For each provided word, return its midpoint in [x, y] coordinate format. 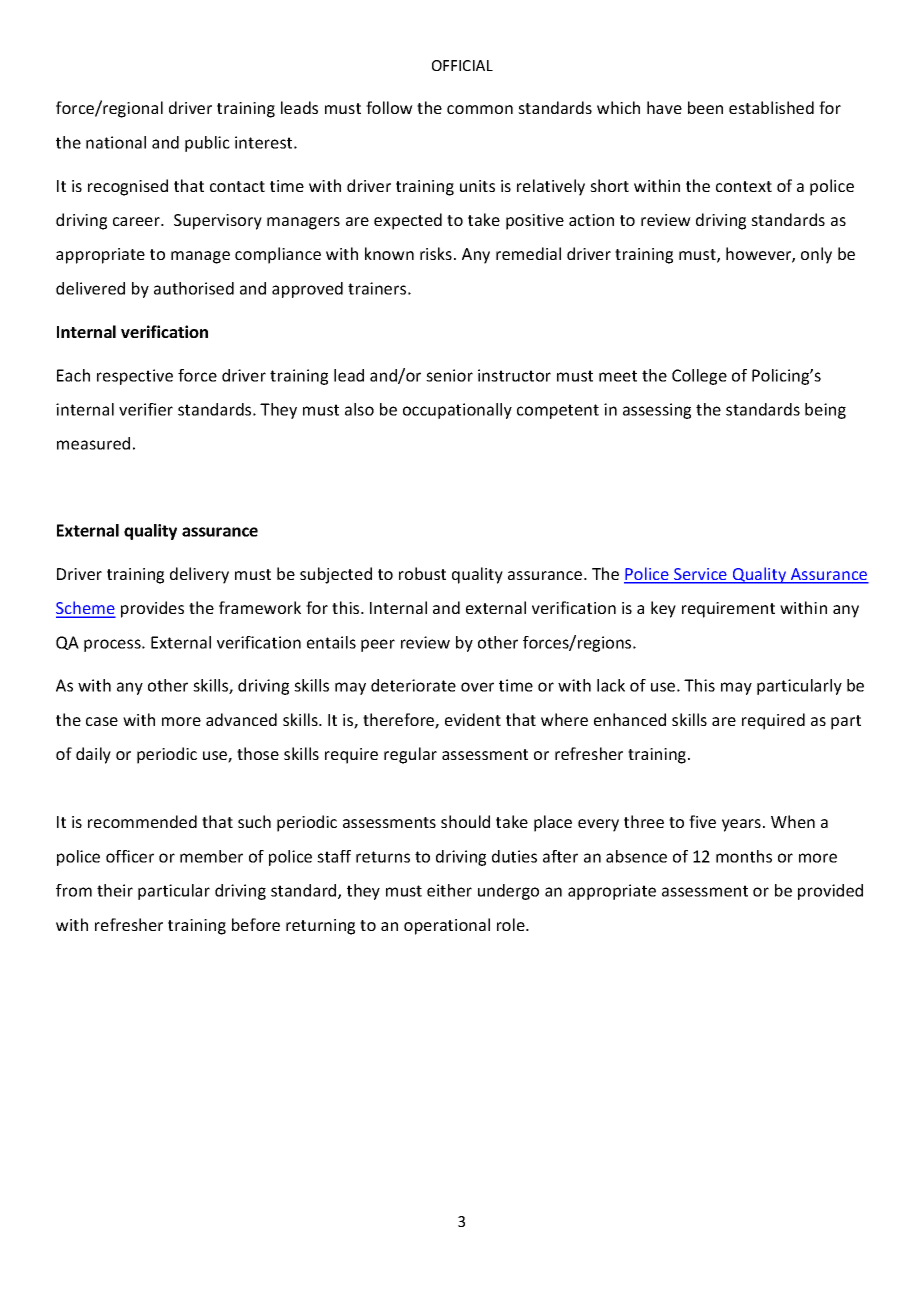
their [115, 890]
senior [449, 375]
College [699, 377]
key [663, 609]
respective [135, 377]
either [449, 890]
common [480, 109]
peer [378, 645]
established [771, 107]
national [116, 142]
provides [152, 609]
